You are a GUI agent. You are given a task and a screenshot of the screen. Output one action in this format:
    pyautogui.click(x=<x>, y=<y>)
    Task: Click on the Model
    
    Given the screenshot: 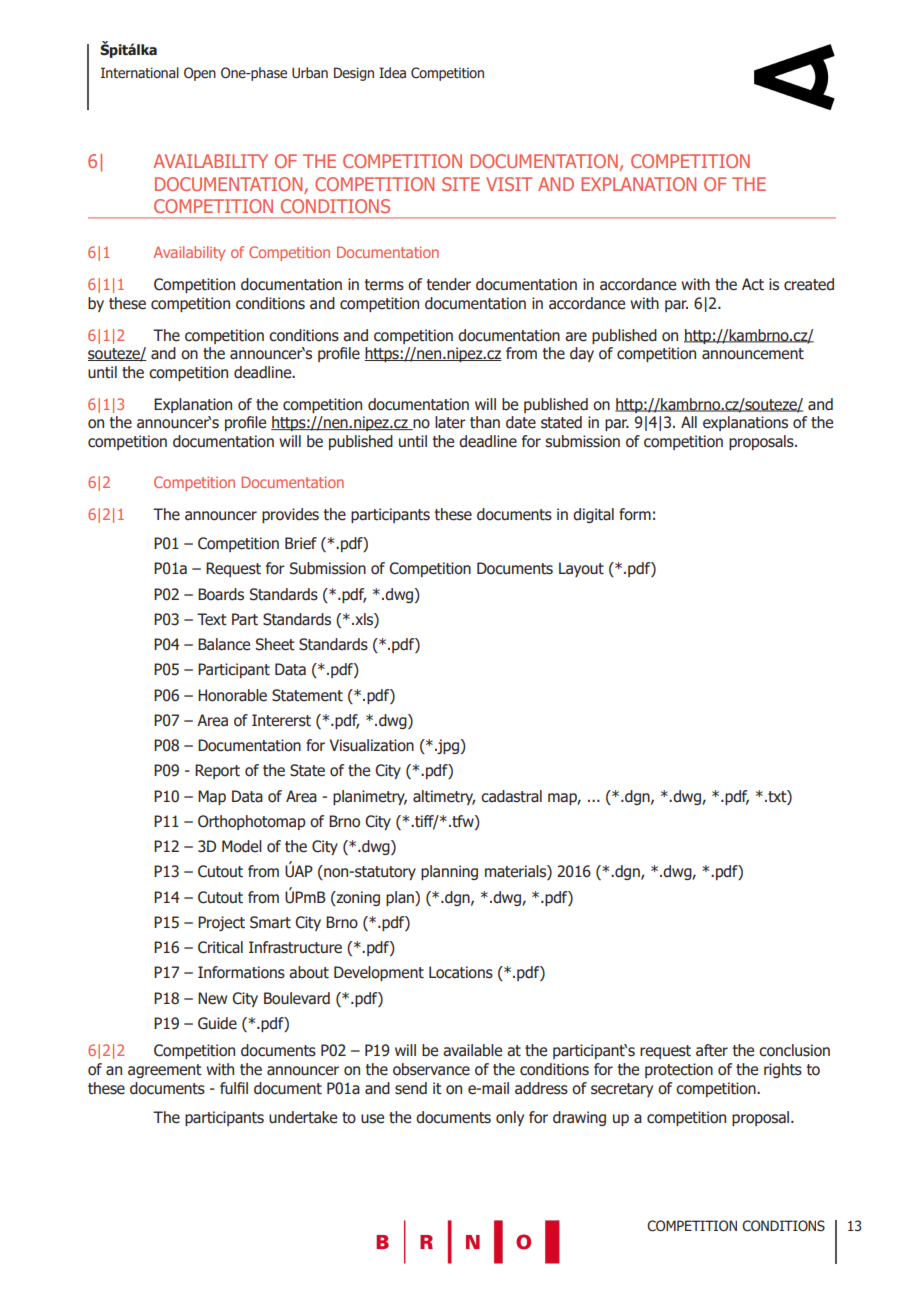 What is the action you would take?
    pyautogui.click(x=242, y=846)
